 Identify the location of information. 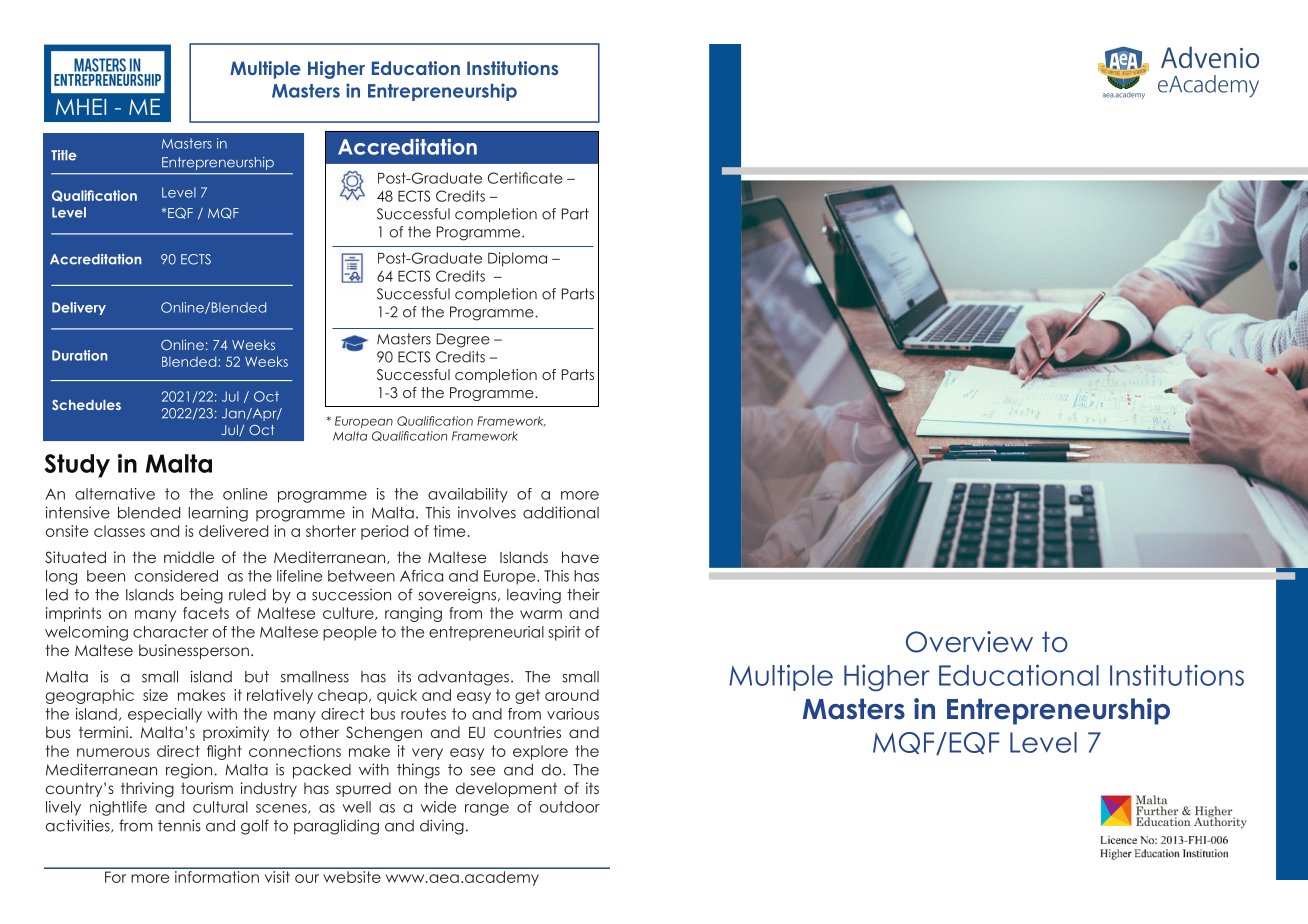
(217, 877).
